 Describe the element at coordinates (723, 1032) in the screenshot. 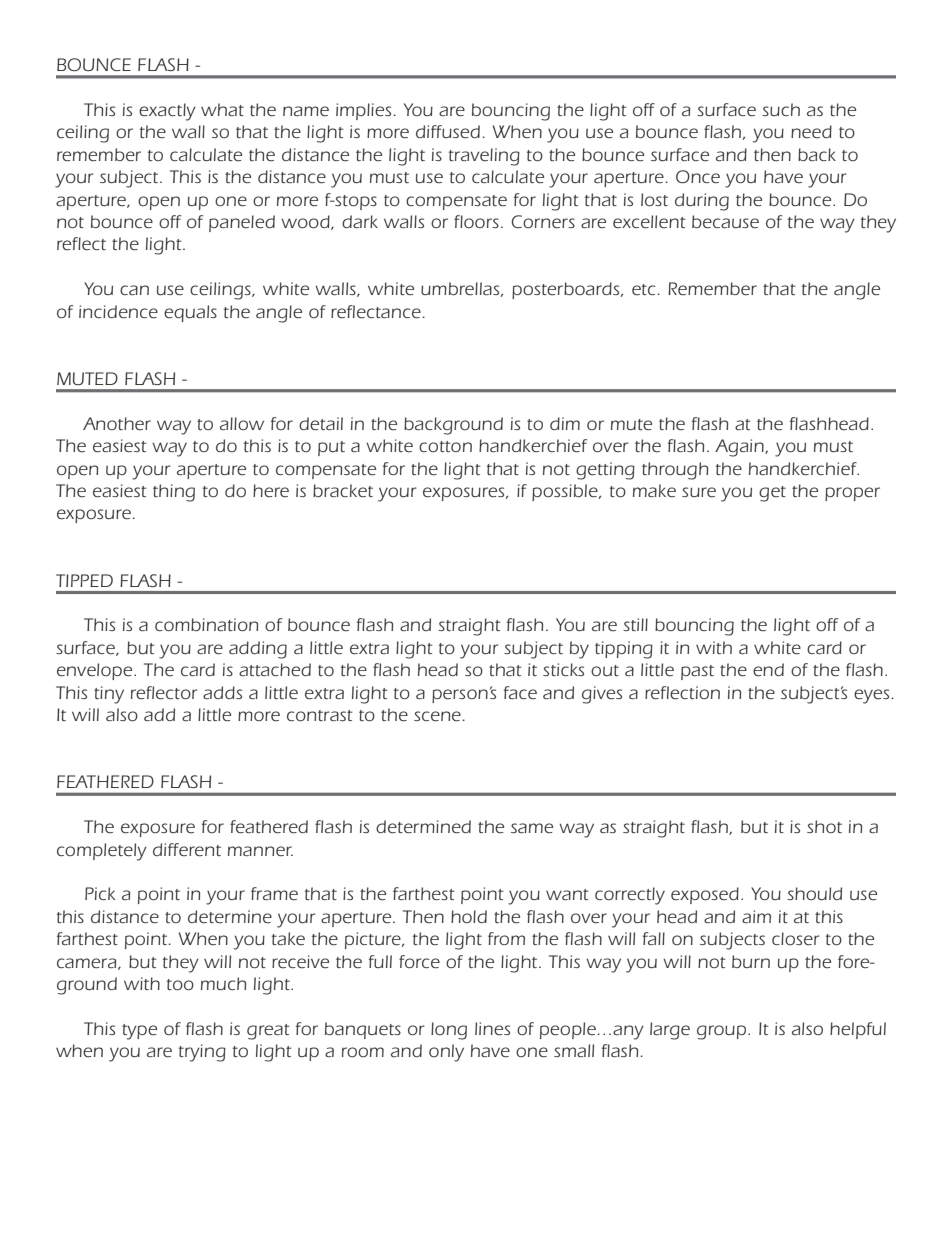

I see `group` at that location.
